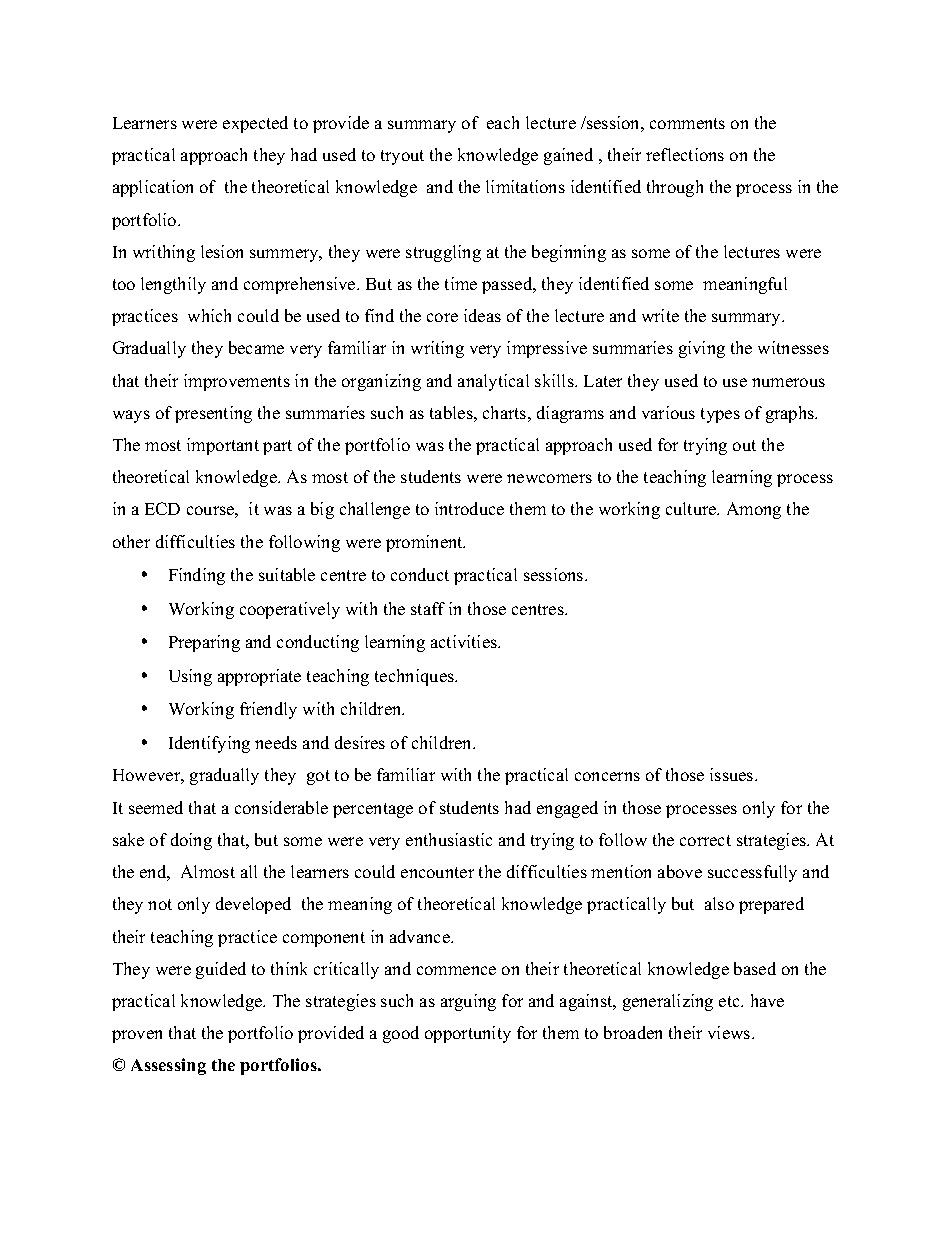 Image resolution: width=952 pixels, height=1233 pixels. I want to click on expected, so click(255, 124).
